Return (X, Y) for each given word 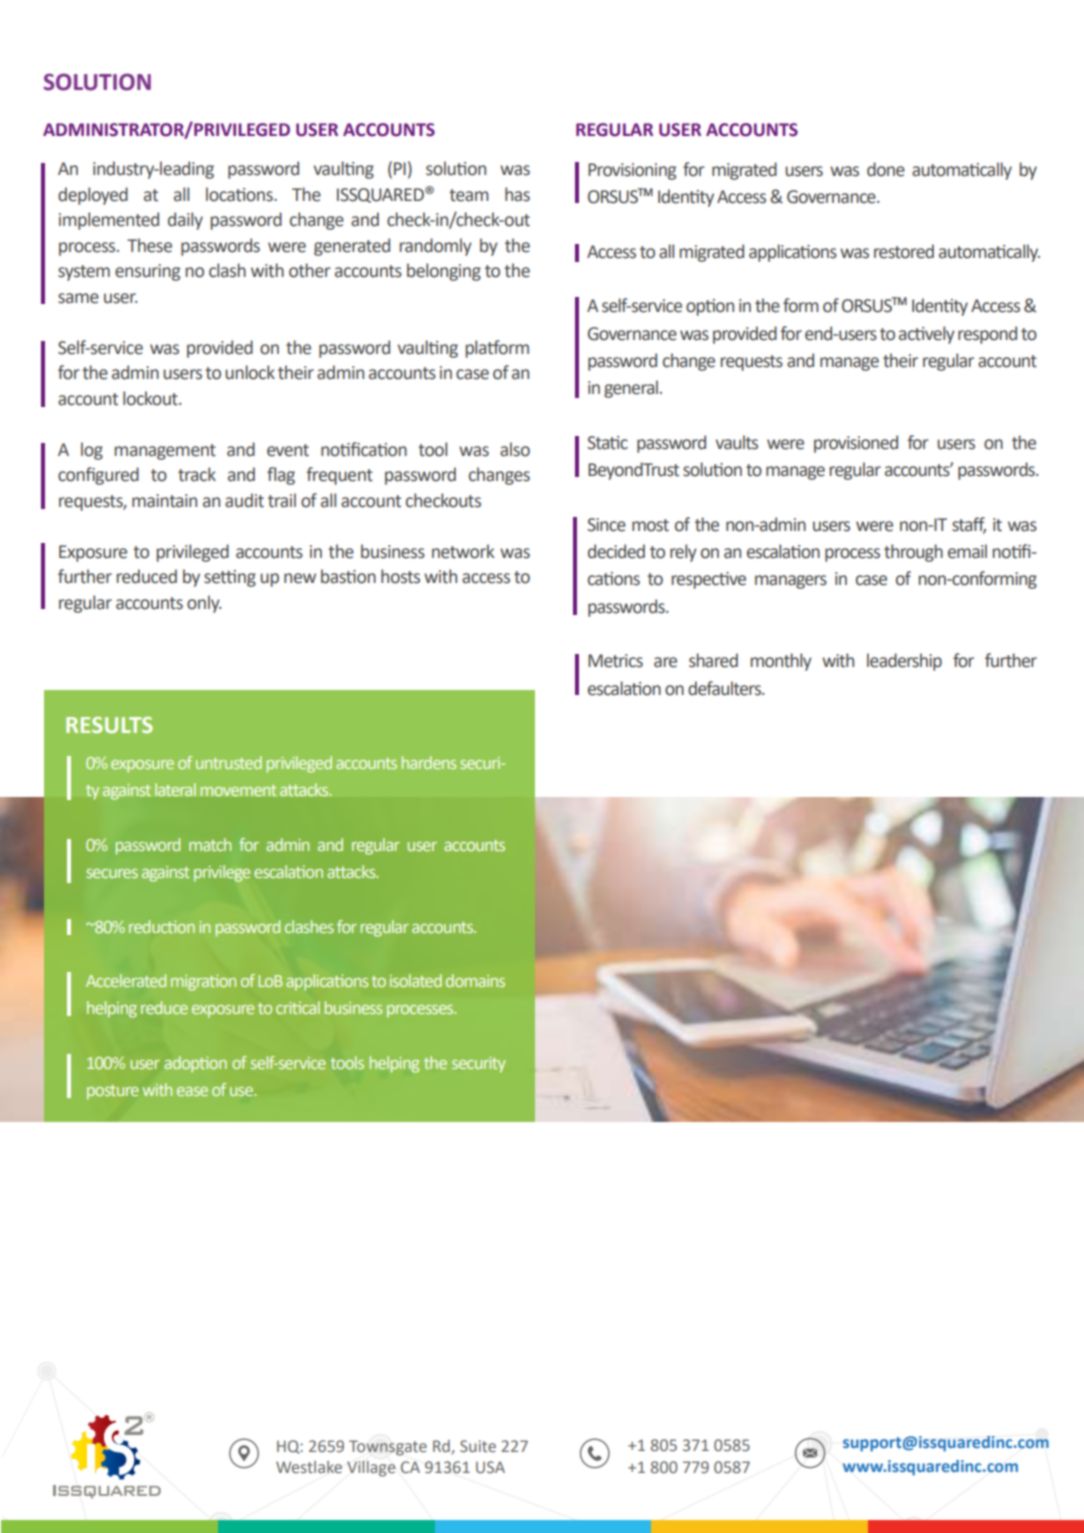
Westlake (309, 1467)
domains (475, 980)
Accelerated (126, 980)
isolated (416, 980)
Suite (478, 1446)
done (886, 169)
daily (185, 221)
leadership (904, 662)
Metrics (615, 661)
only (204, 604)
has (517, 194)
